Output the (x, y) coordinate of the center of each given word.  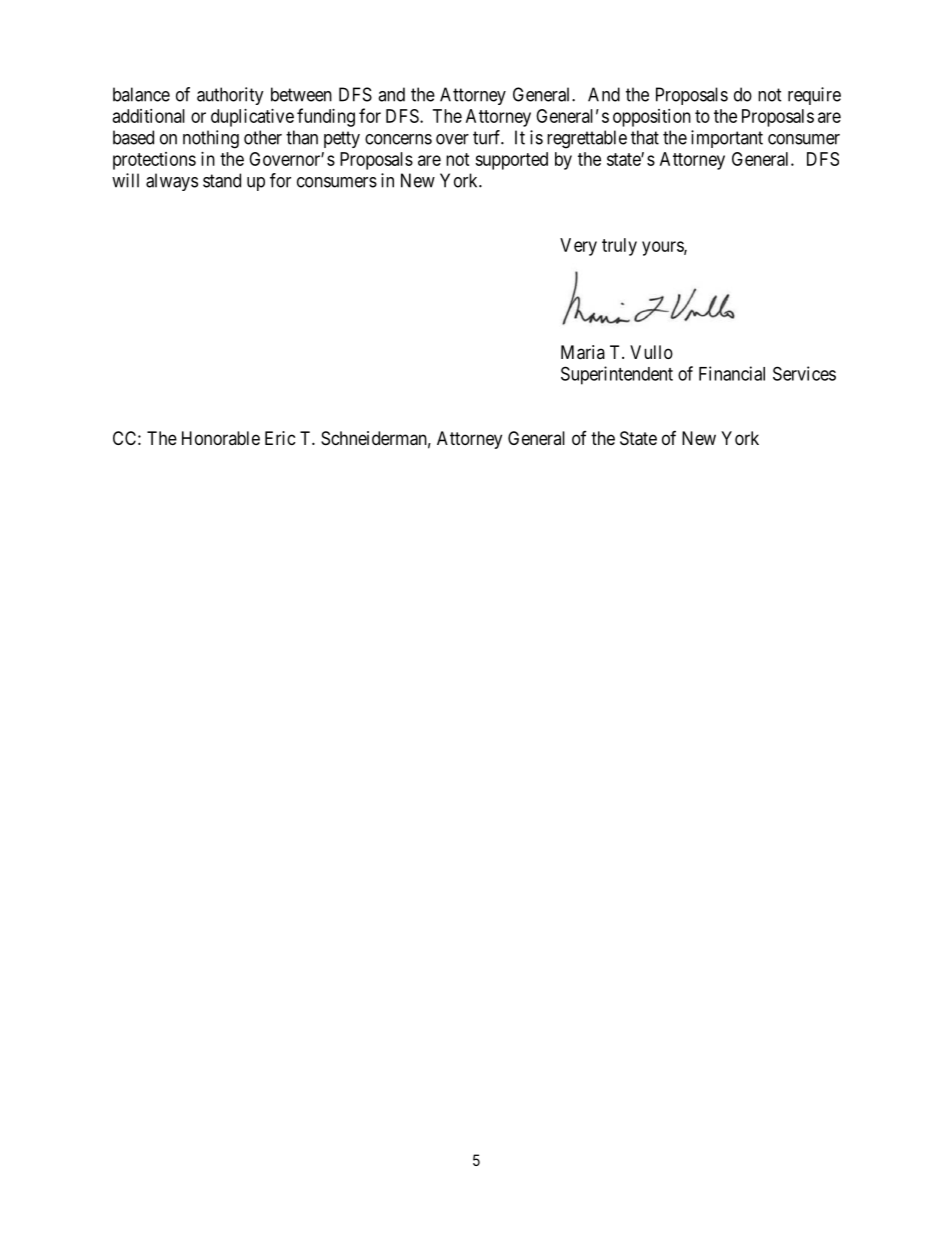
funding (326, 117)
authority (230, 96)
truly (619, 247)
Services (804, 373)
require (814, 96)
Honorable (221, 438)
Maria (583, 352)
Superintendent (617, 375)
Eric (280, 438)
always (172, 182)
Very (578, 247)
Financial (732, 373)
